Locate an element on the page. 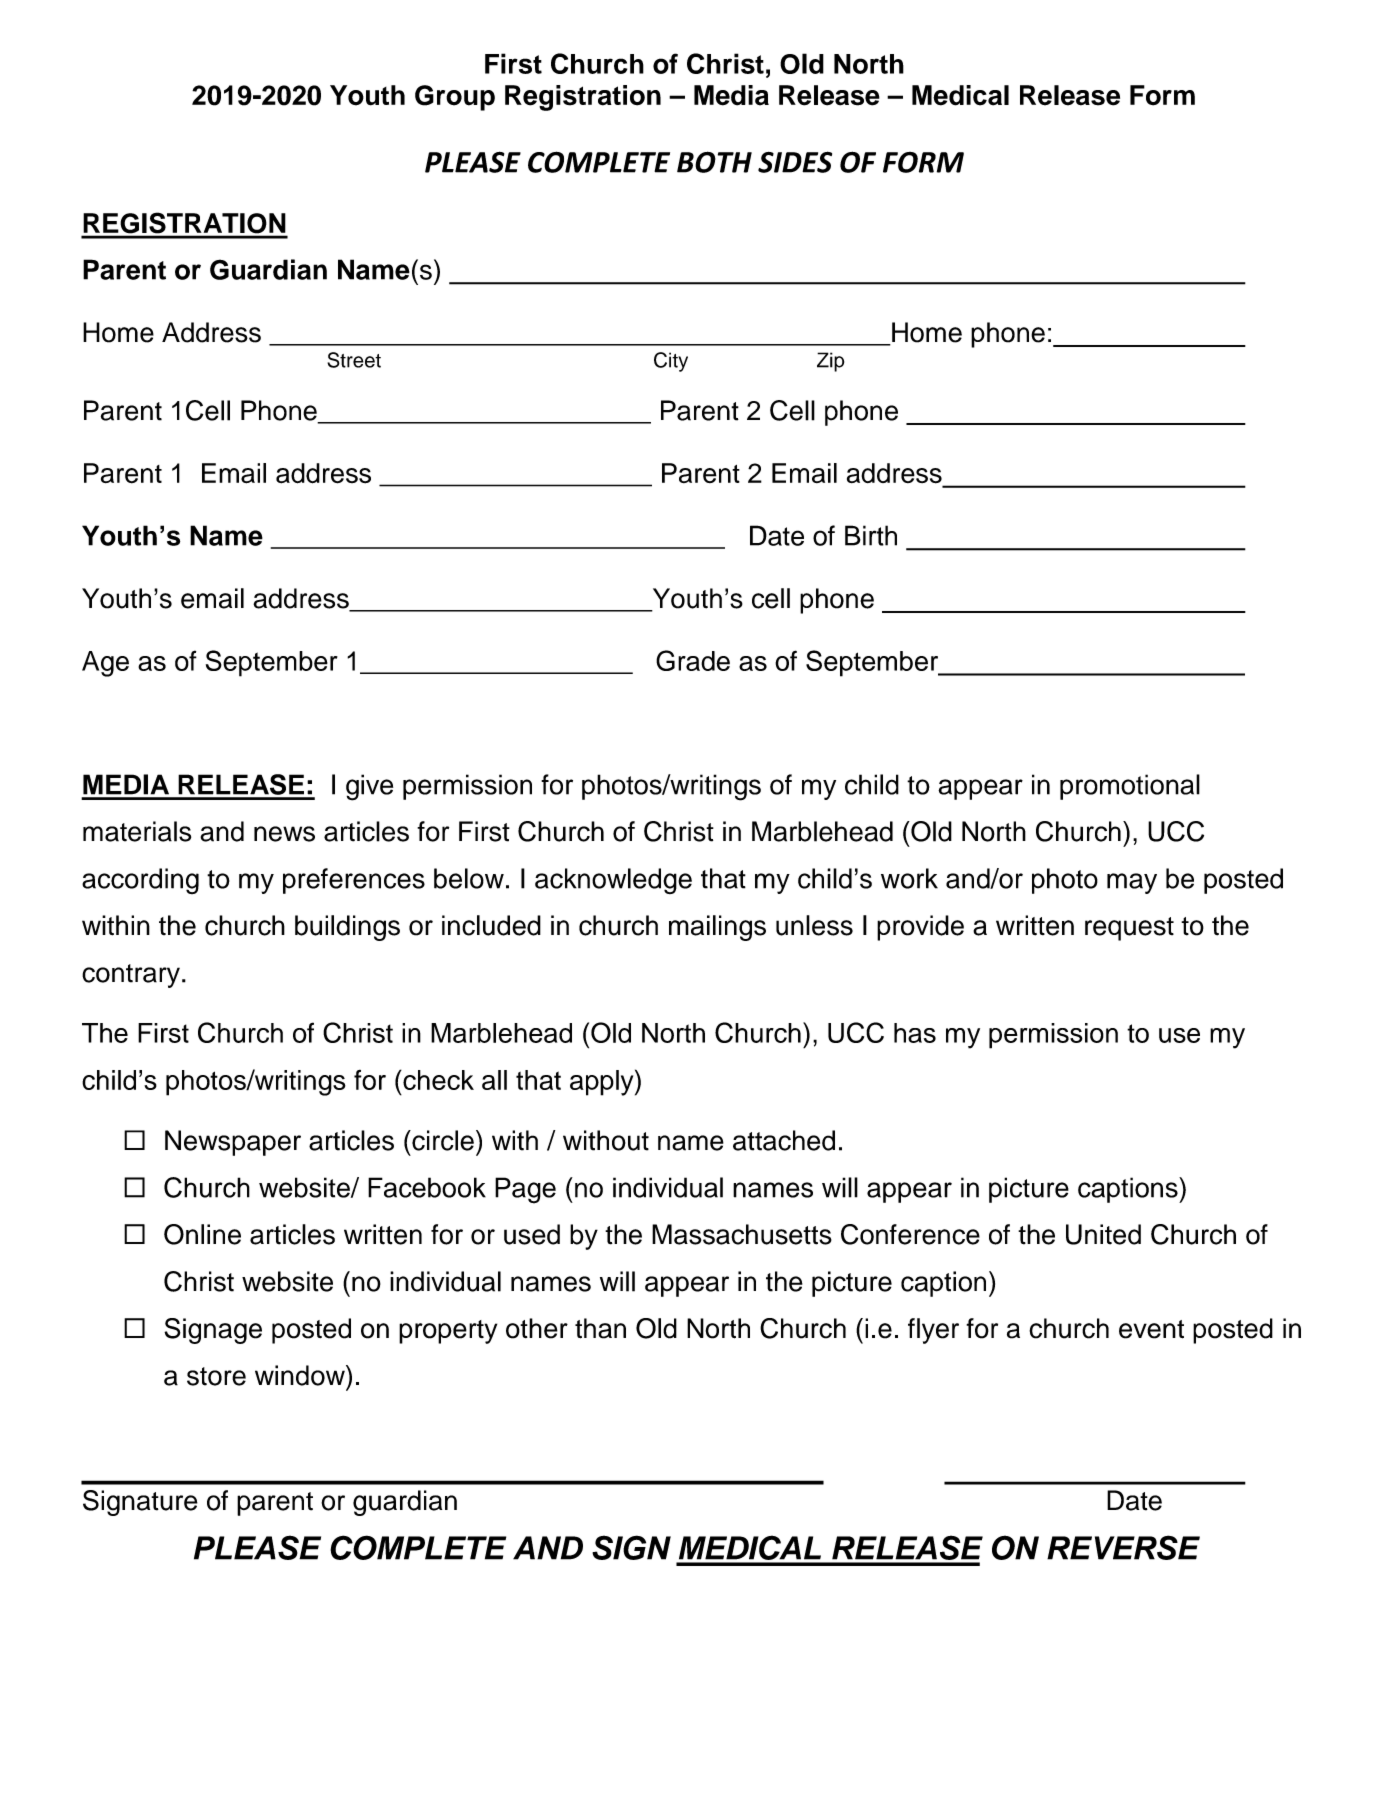  all is located at coordinates (494, 1080).
